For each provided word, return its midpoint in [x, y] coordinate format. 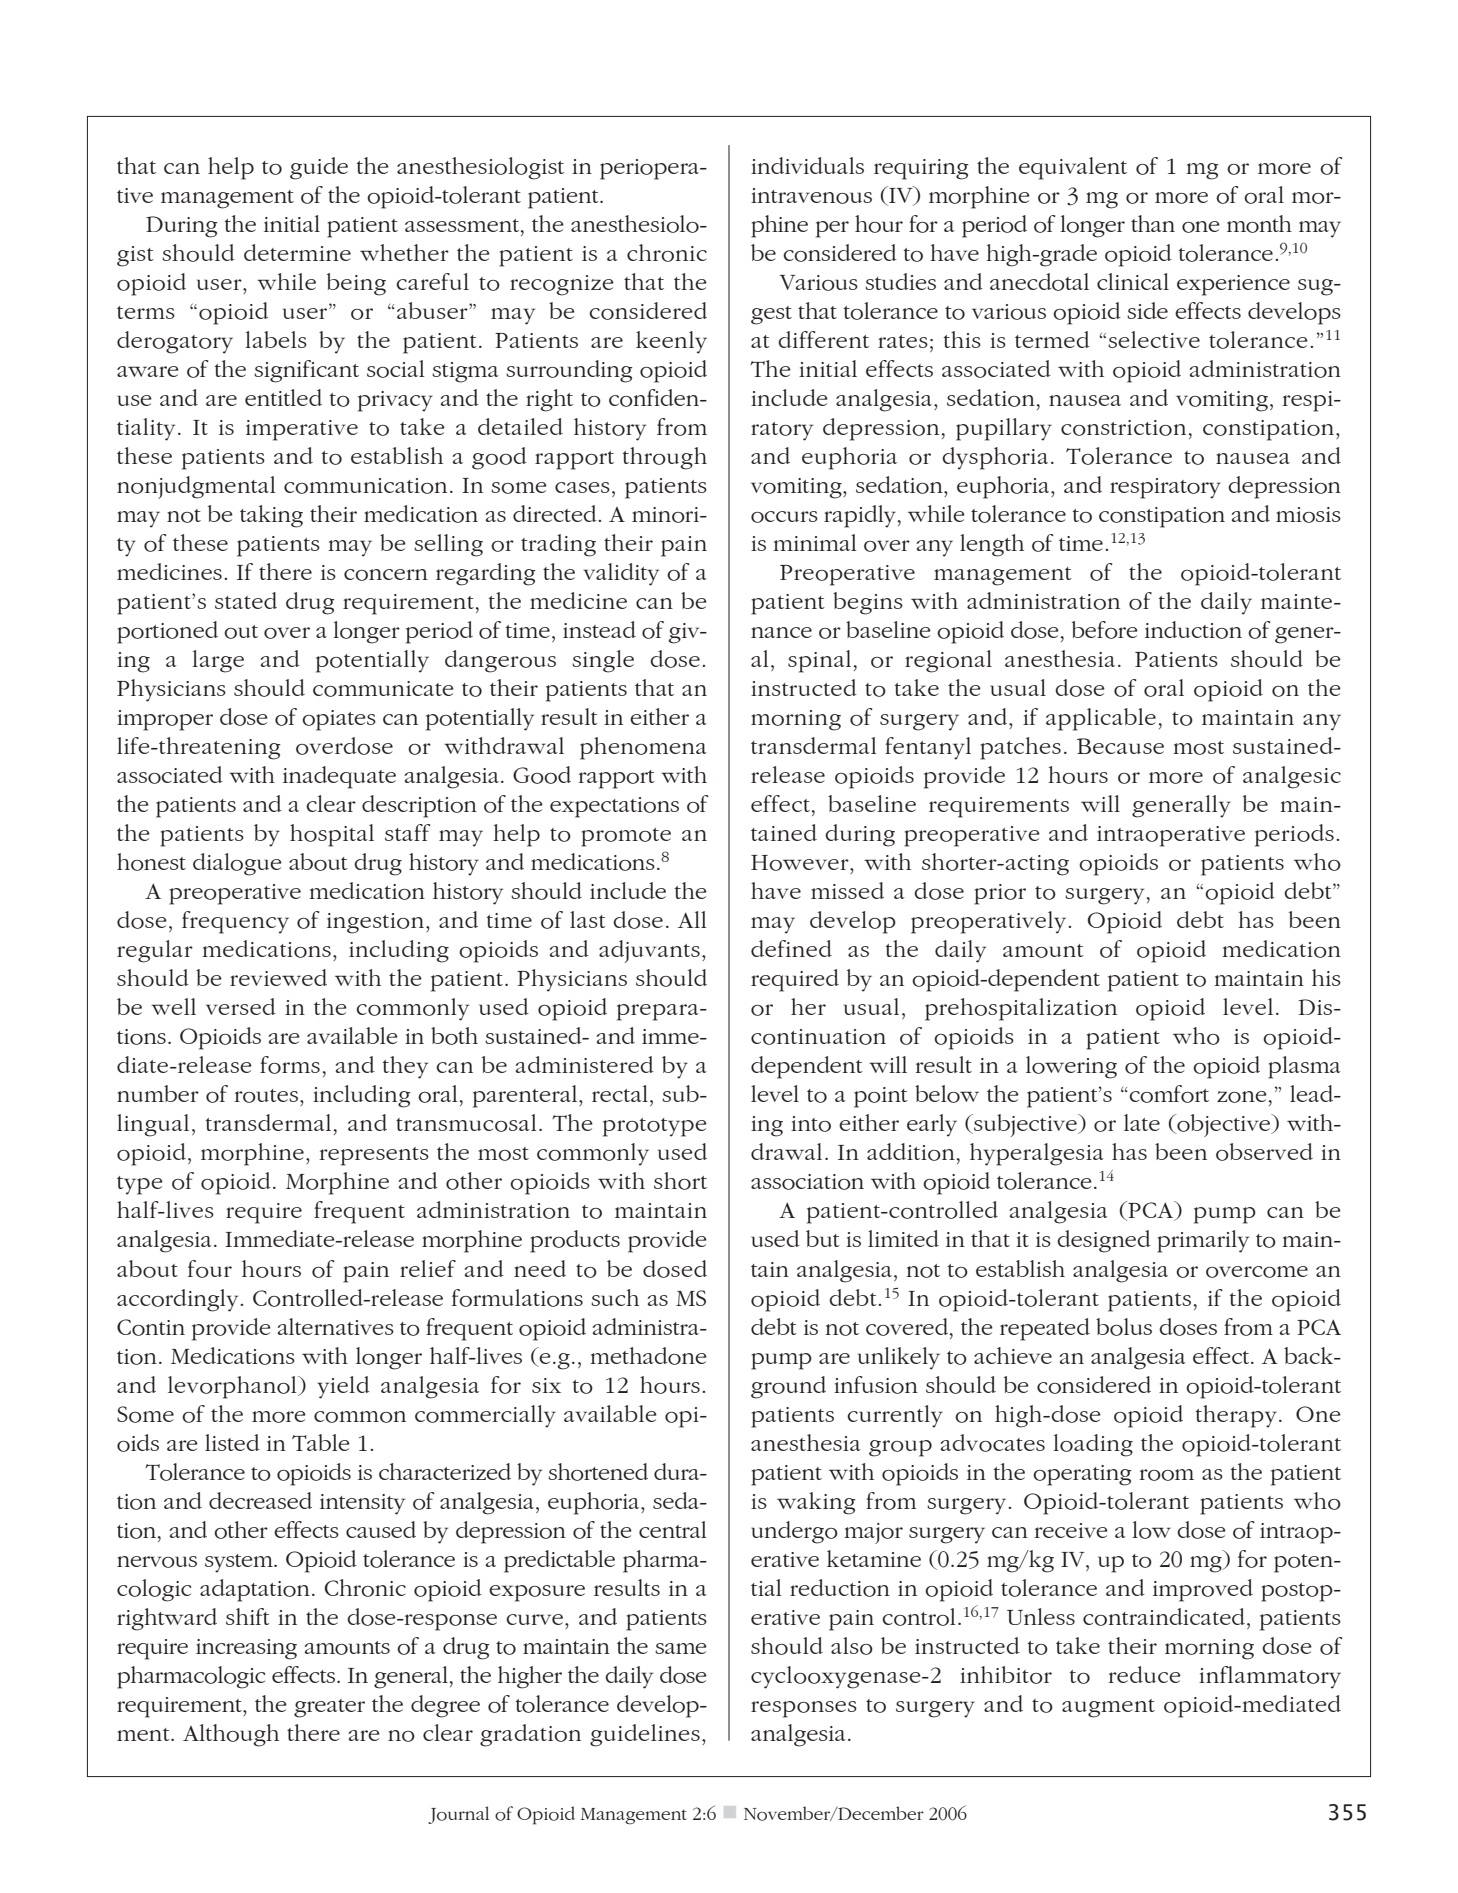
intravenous [811, 196]
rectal [620, 1093]
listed [232, 1442]
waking [816, 1503]
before [1105, 630]
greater [329, 1708]
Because [1120, 746]
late [1142, 1122]
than [1153, 223]
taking [271, 516]
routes [266, 1096]
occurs [784, 517]
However [801, 863]
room [1166, 1475]
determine [297, 252]
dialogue [237, 864]
